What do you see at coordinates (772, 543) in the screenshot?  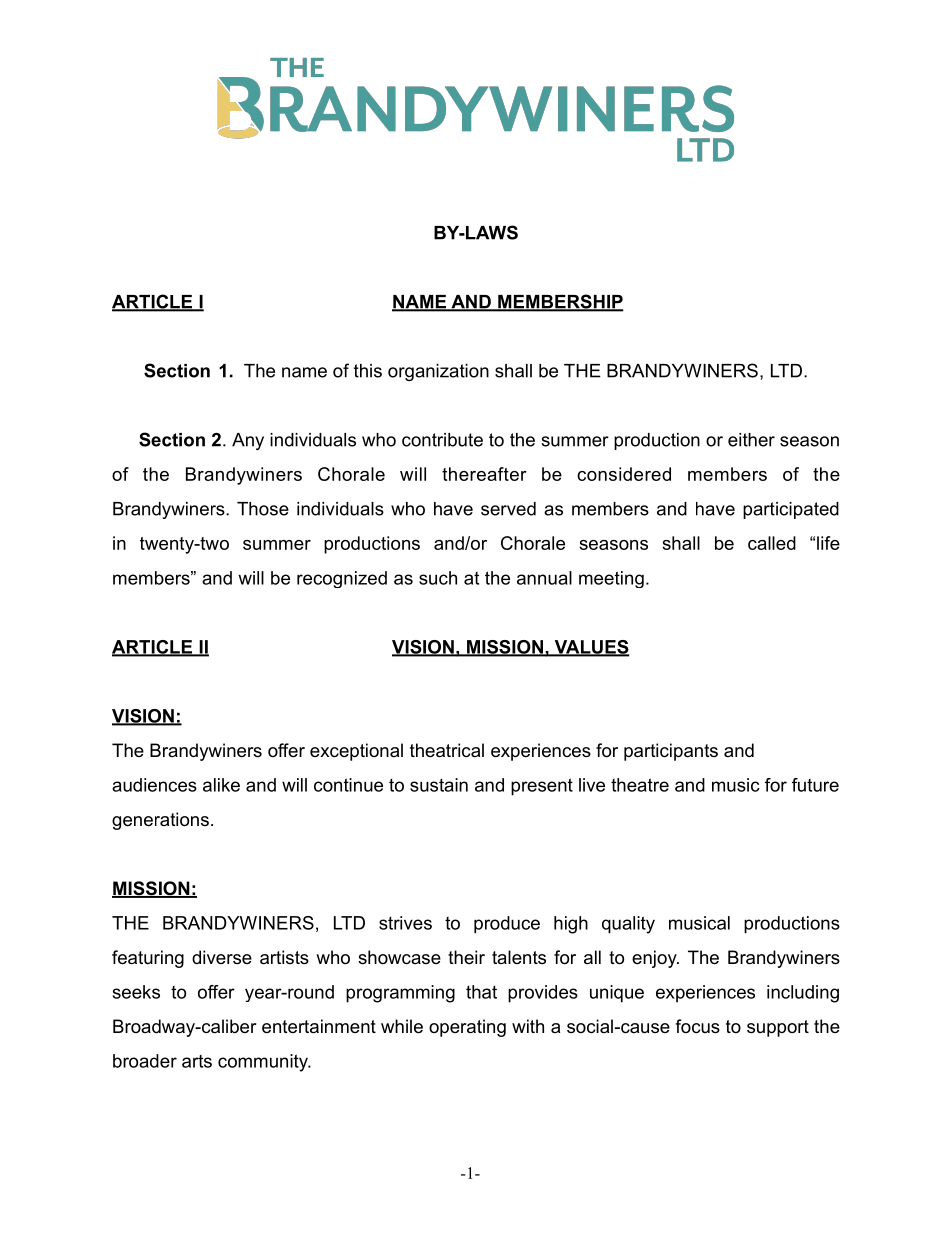 I see `called` at bounding box center [772, 543].
